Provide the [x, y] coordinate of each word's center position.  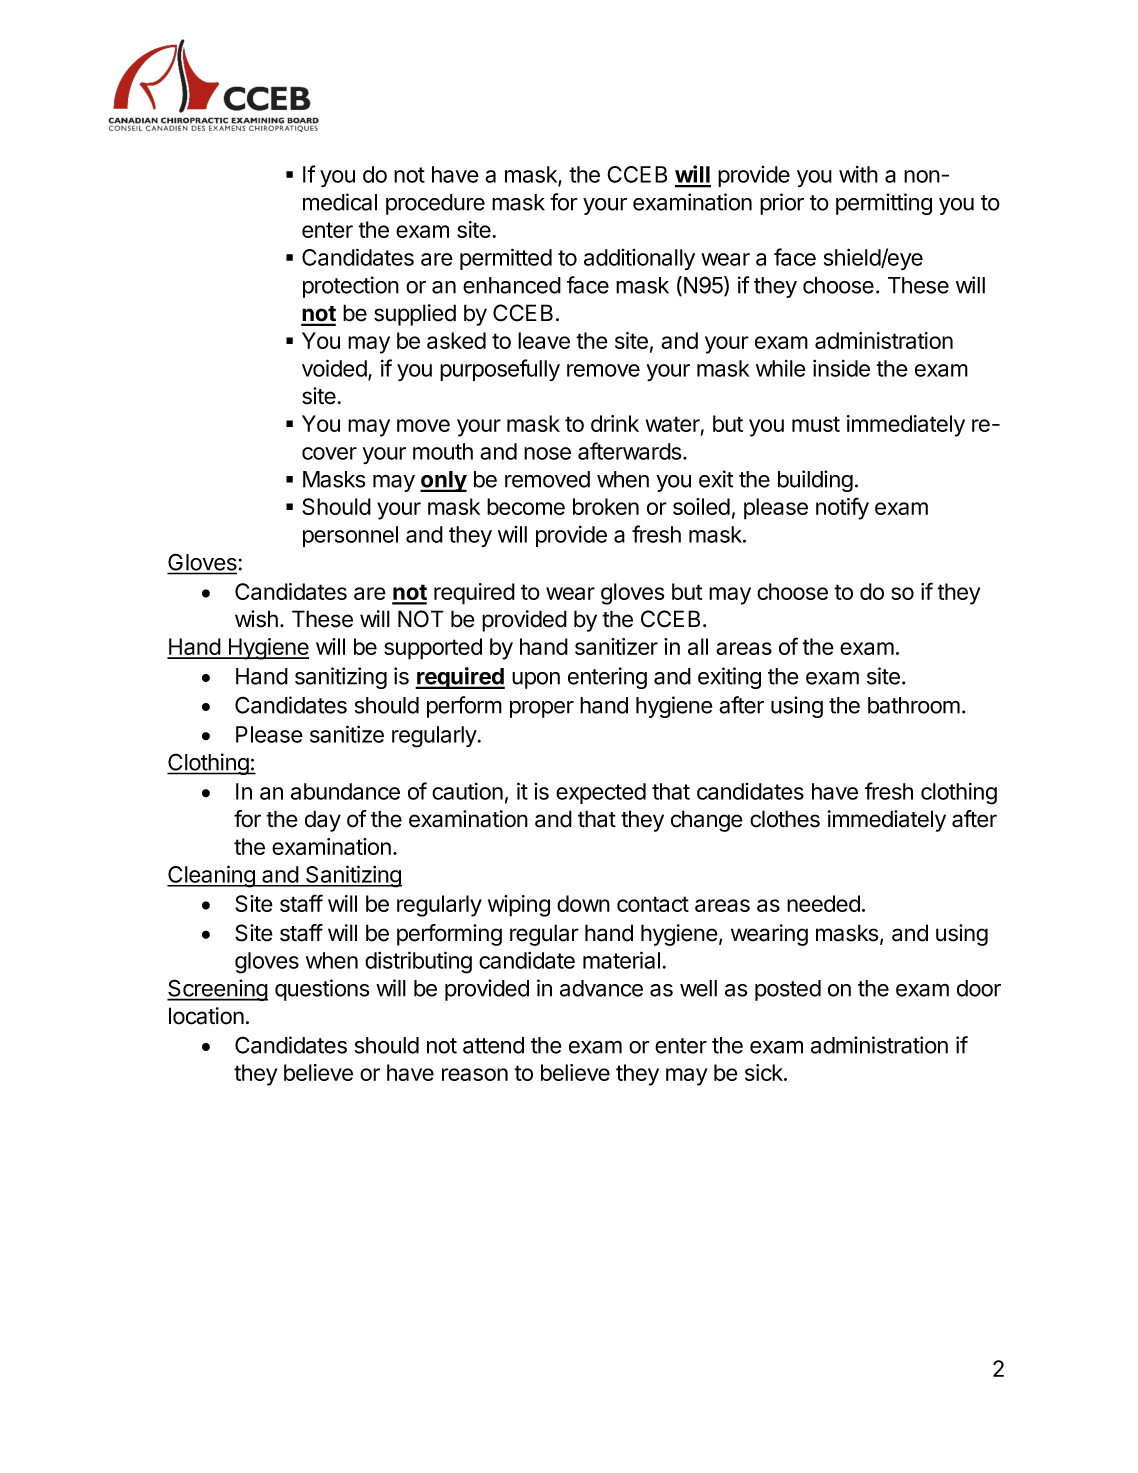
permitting [884, 204]
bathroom [914, 705]
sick [765, 1072]
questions [322, 990]
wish [256, 619]
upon [536, 680]
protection [351, 287]
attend [493, 1045]
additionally [639, 259]
